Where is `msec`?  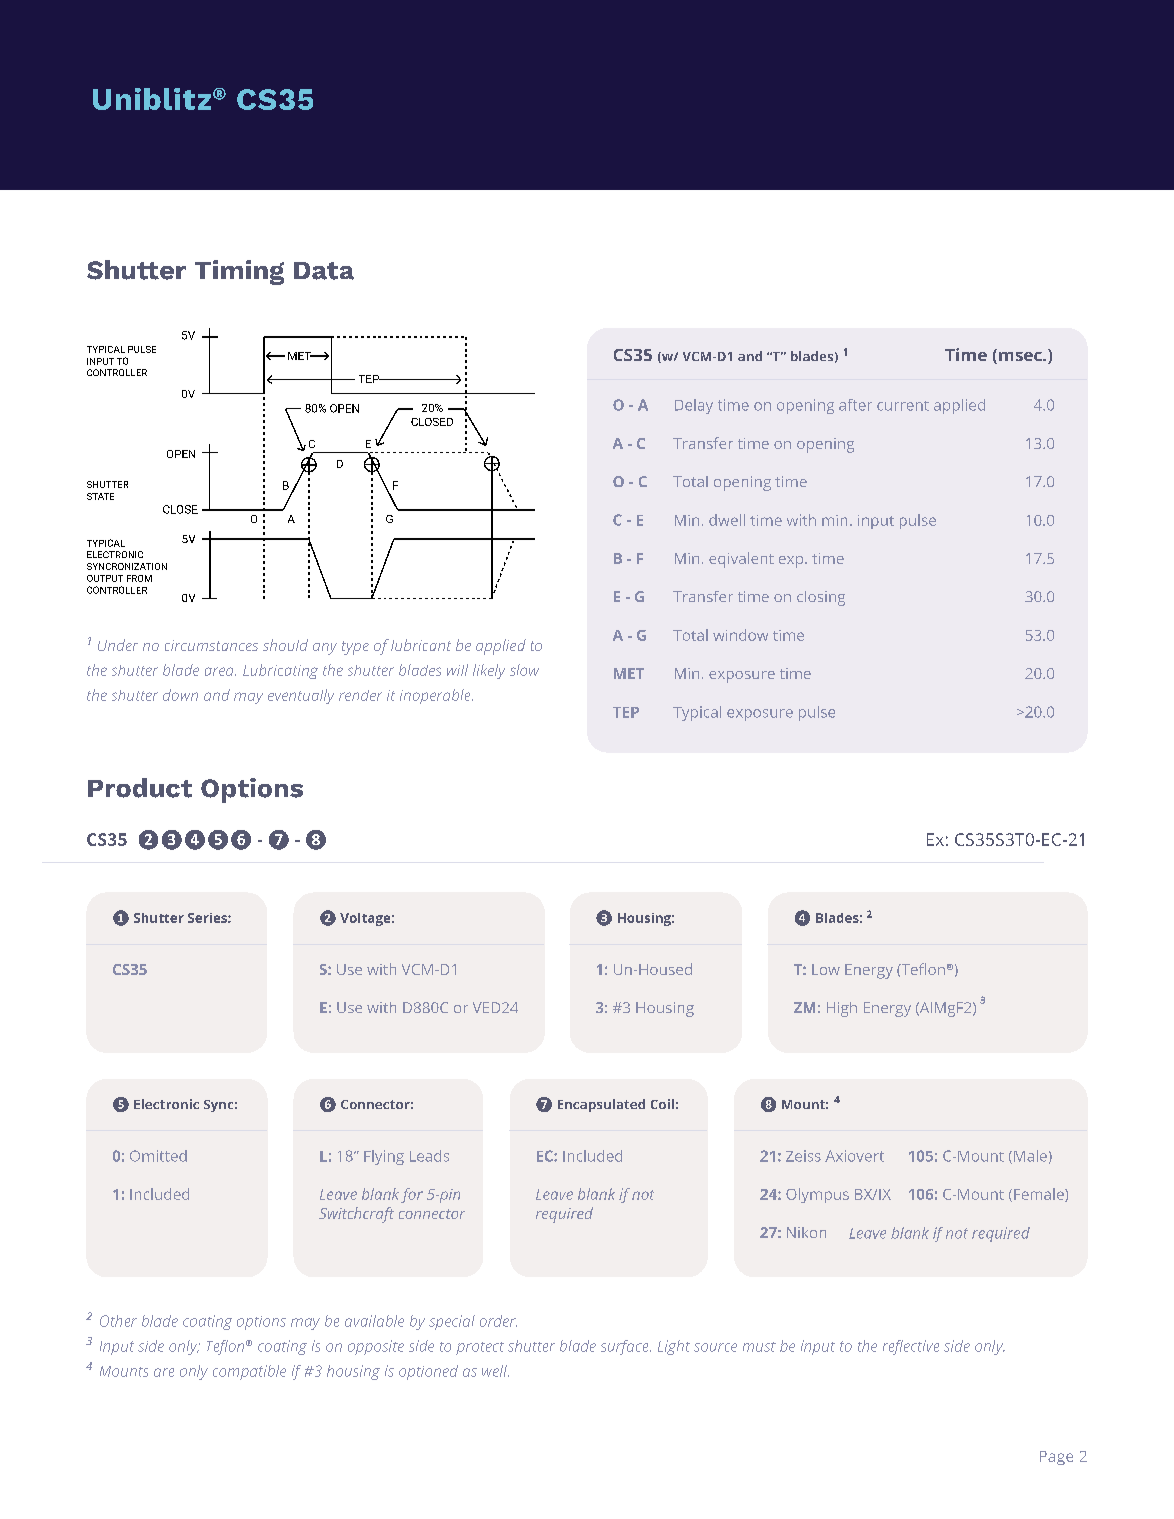 msec is located at coordinates (1021, 356).
